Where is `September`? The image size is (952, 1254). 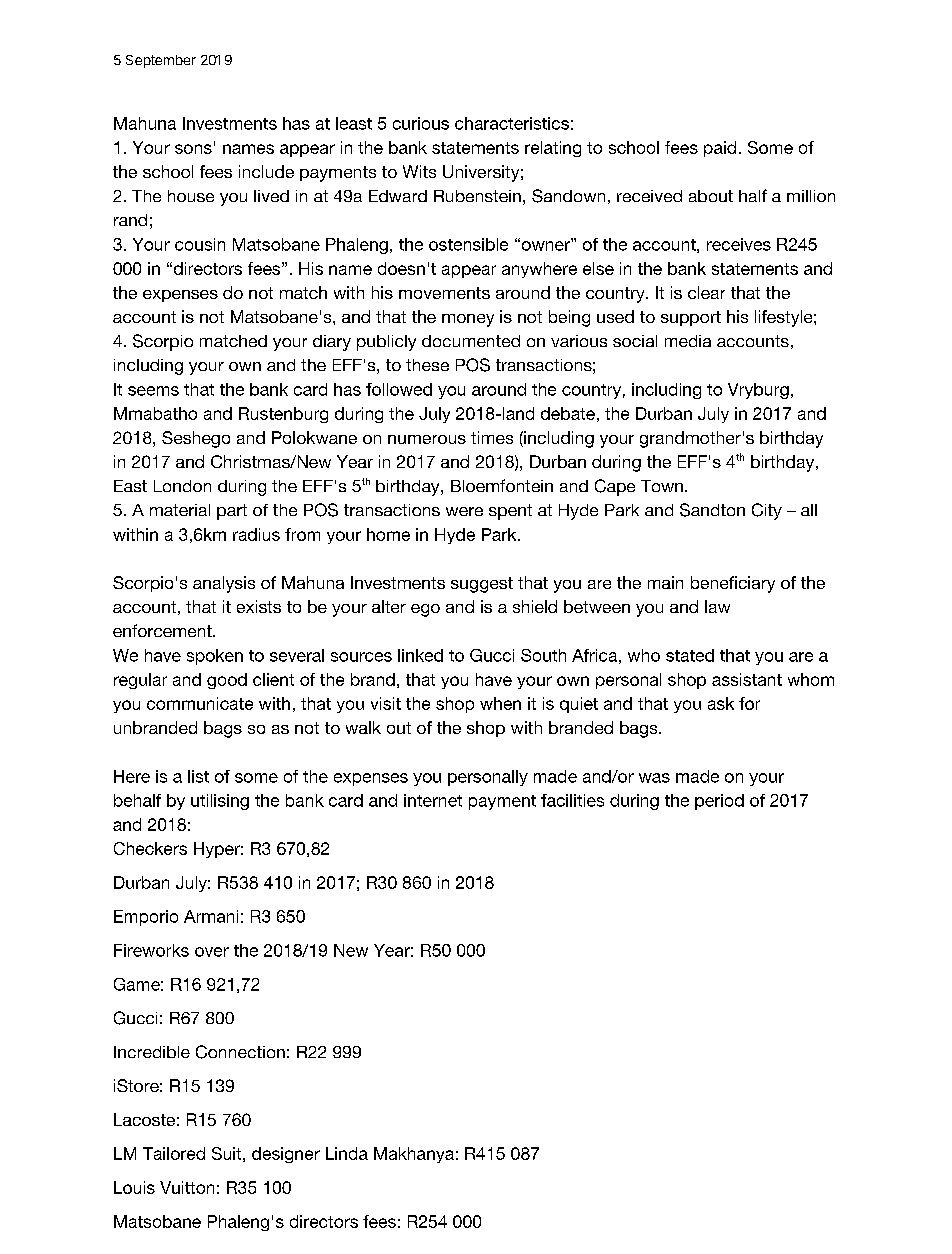 September is located at coordinates (161, 61).
